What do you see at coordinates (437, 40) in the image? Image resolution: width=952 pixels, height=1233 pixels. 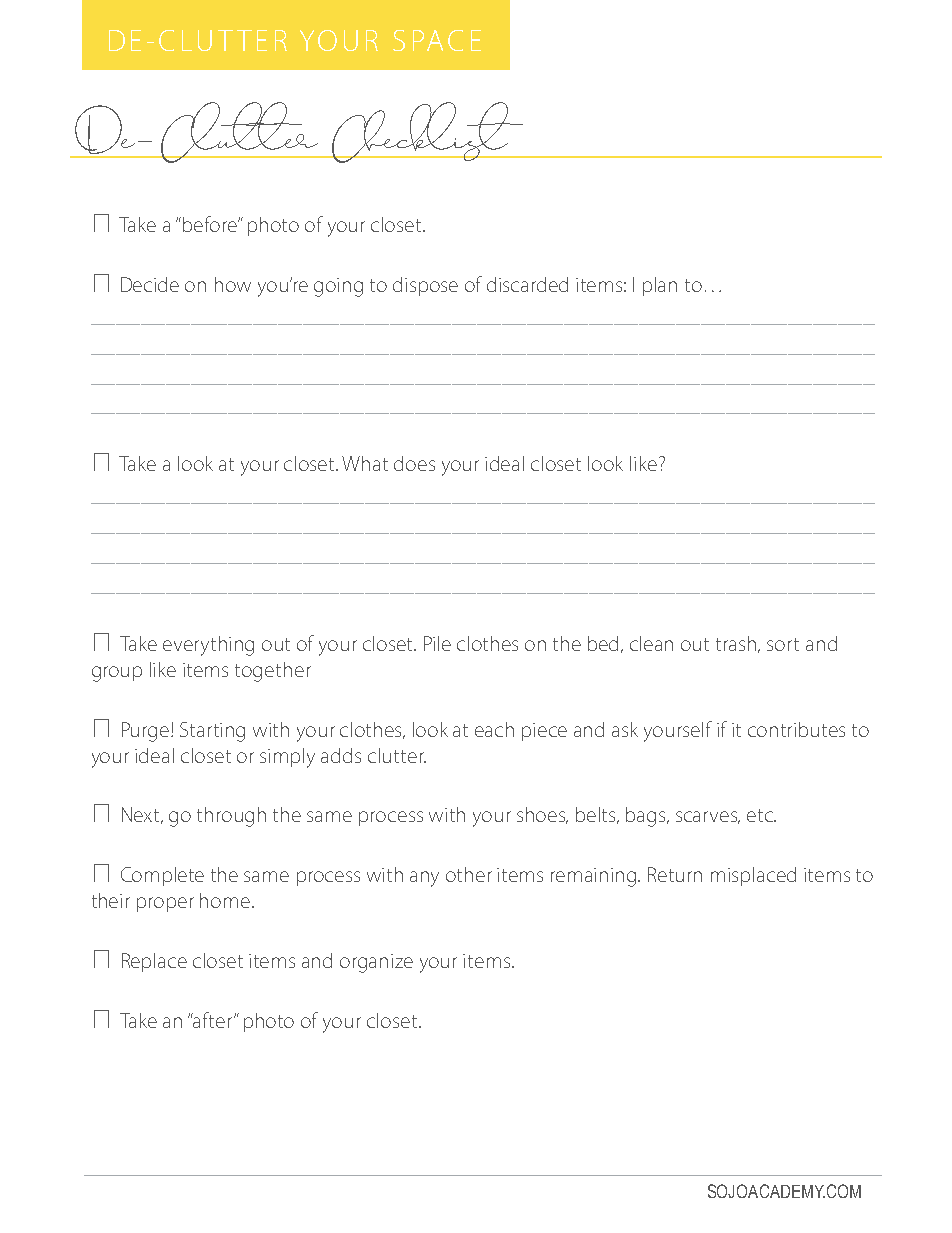 I see `SPACE` at bounding box center [437, 40].
